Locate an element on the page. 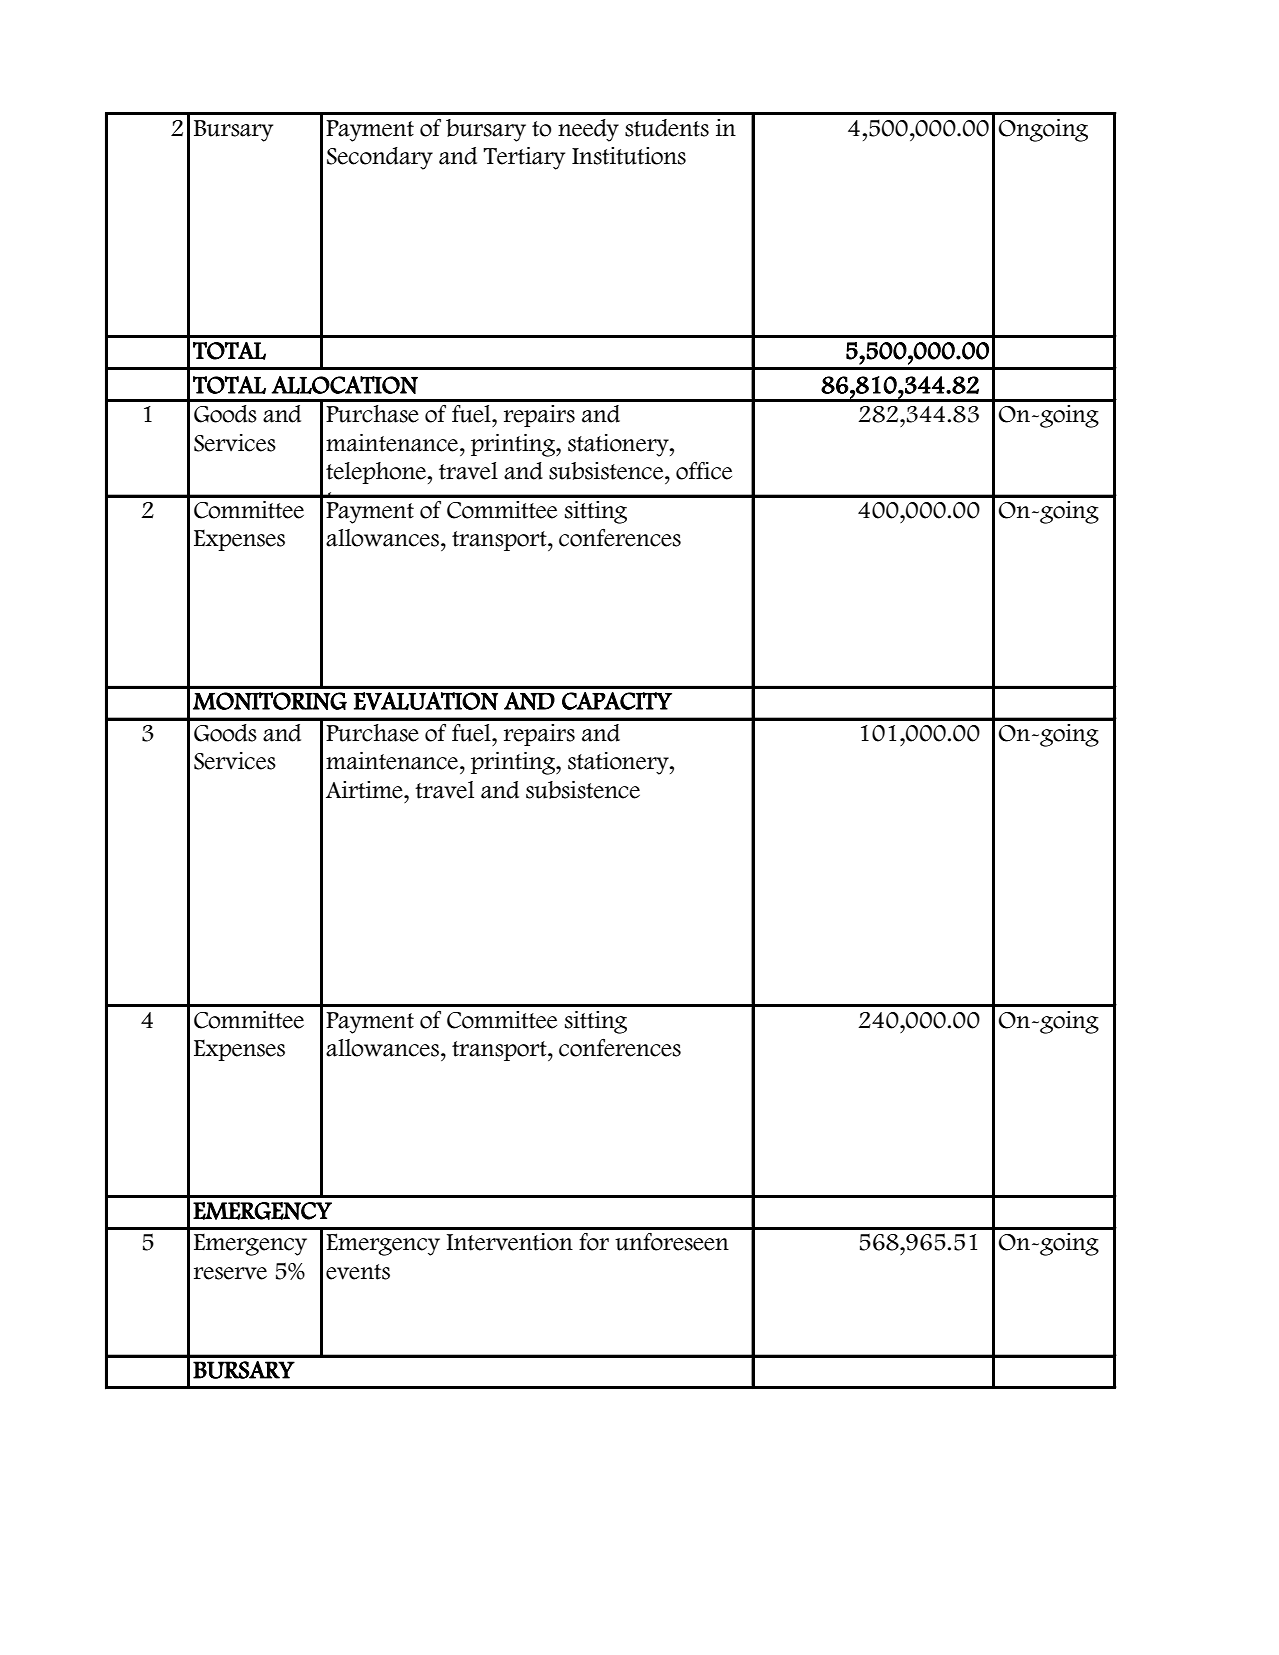 This image has width=1279, height=1655. Tertiary is located at coordinates (524, 158).
